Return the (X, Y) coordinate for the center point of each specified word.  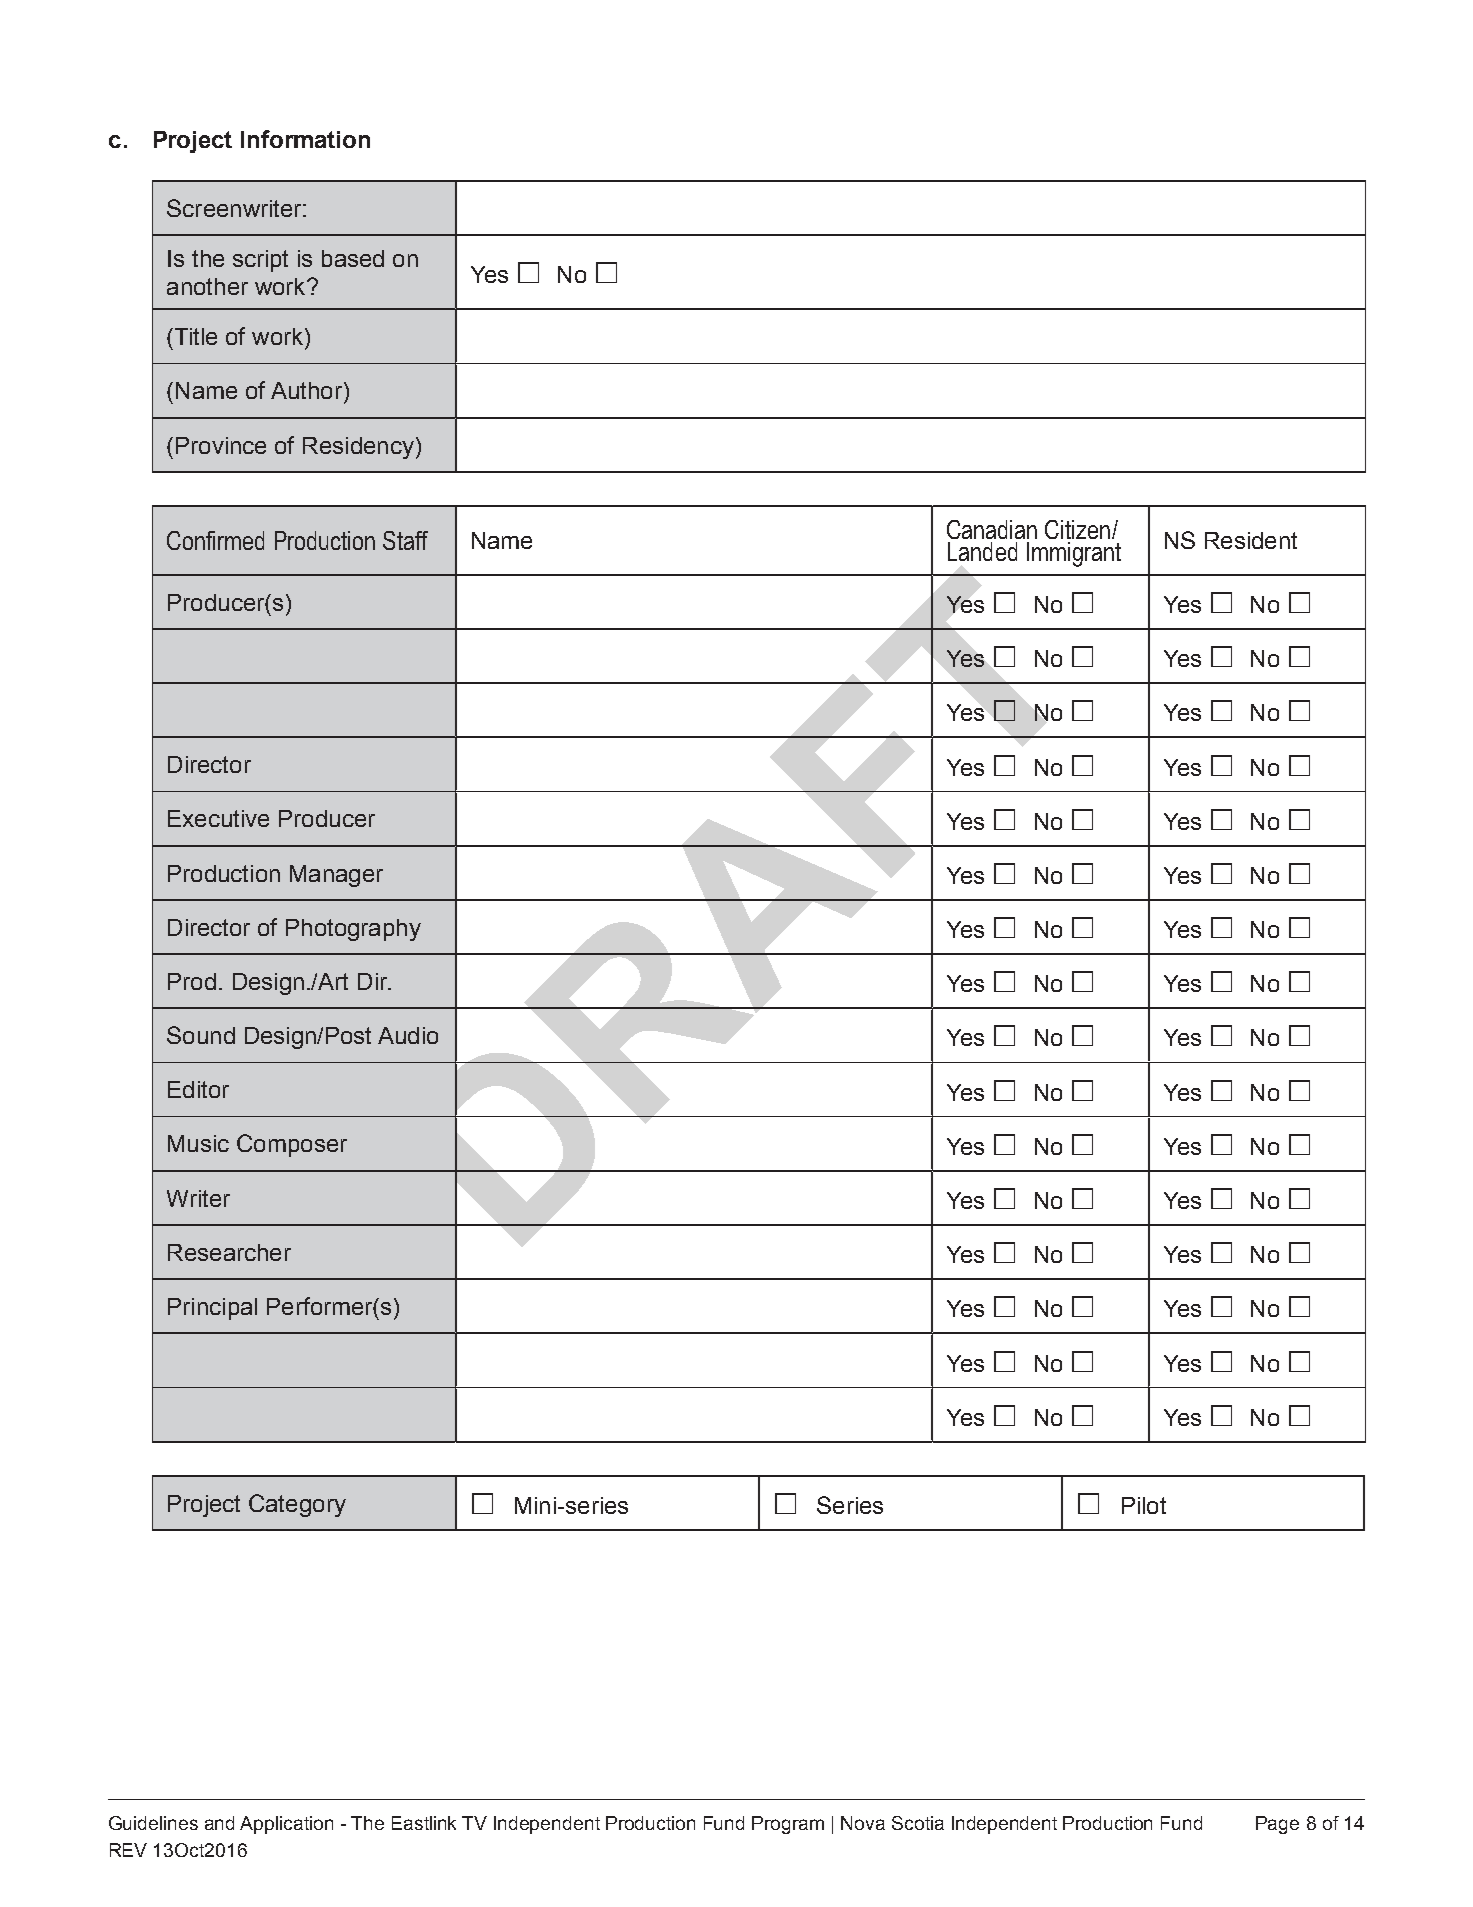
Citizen (1077, 529)
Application (286, 1825)
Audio (408, 1035)
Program (788, 1825)
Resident (1251, 540)
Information (305, 139)
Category (297, 1505)
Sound (201, 1035)
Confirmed (215, 540)
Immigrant (1074, 554)
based (353, 258)
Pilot (1144, 1505)
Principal (212, 1309)
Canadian (992, 529)
